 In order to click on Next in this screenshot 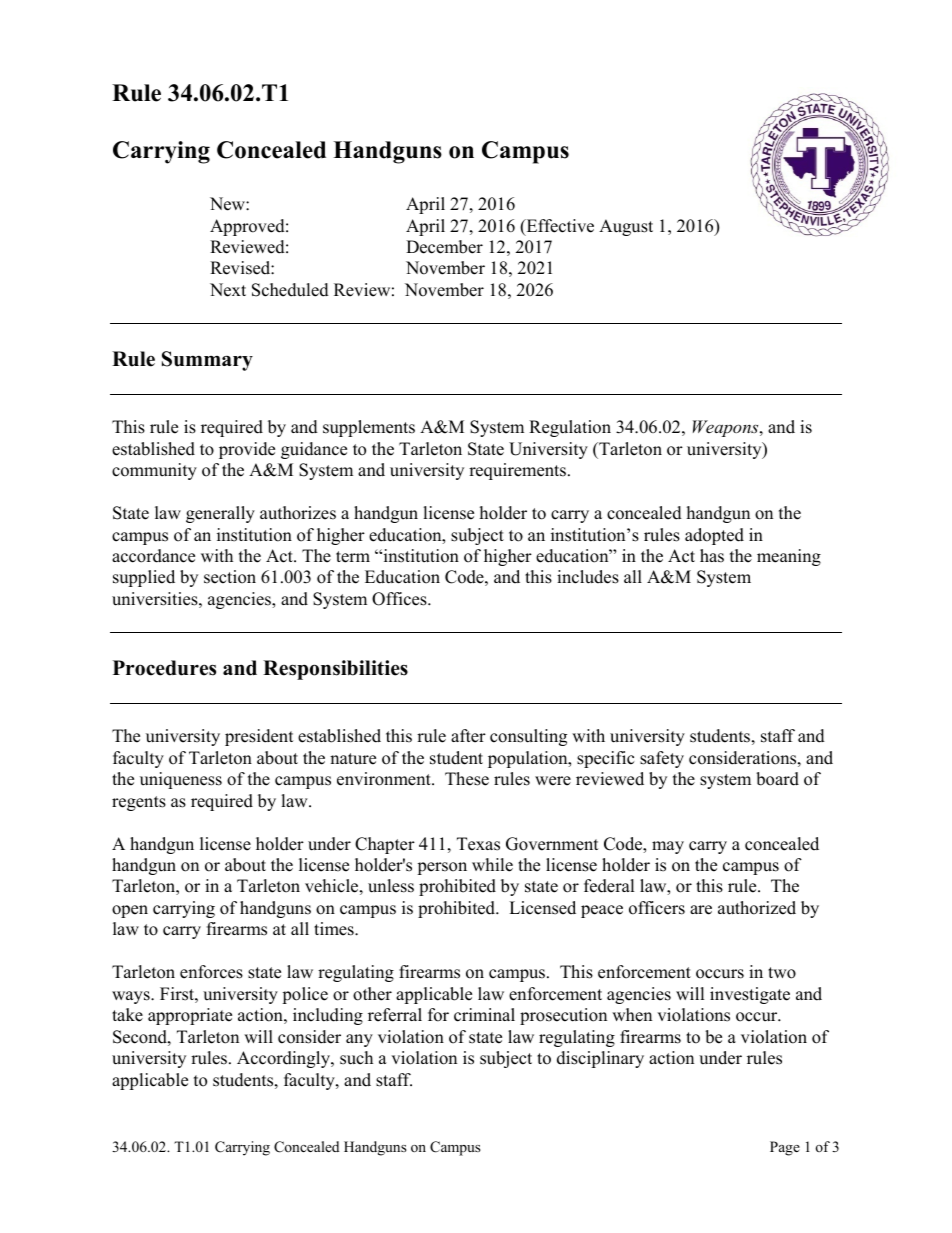, I will do `click(228, 290)`.
